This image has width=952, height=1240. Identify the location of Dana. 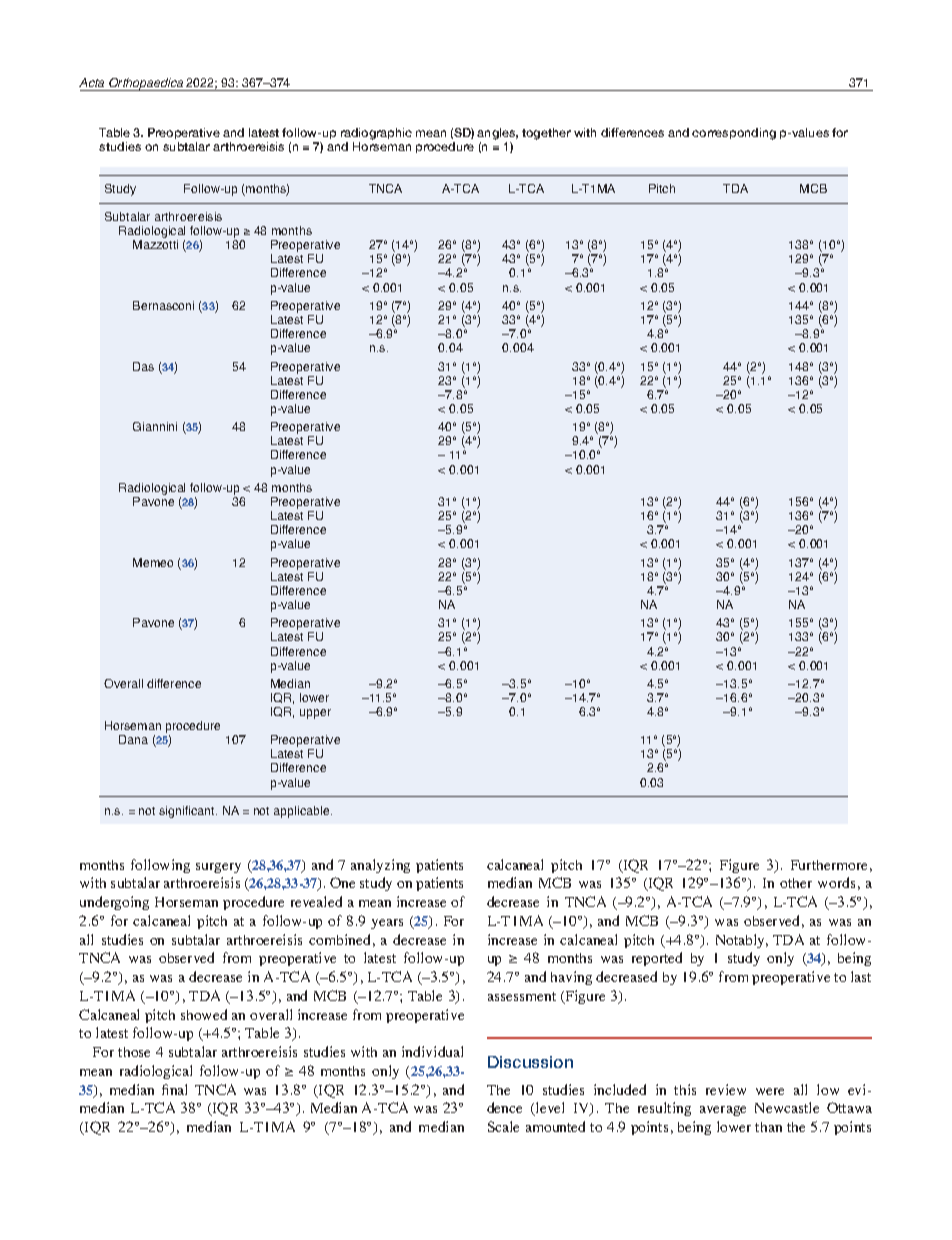
(133, 739).
